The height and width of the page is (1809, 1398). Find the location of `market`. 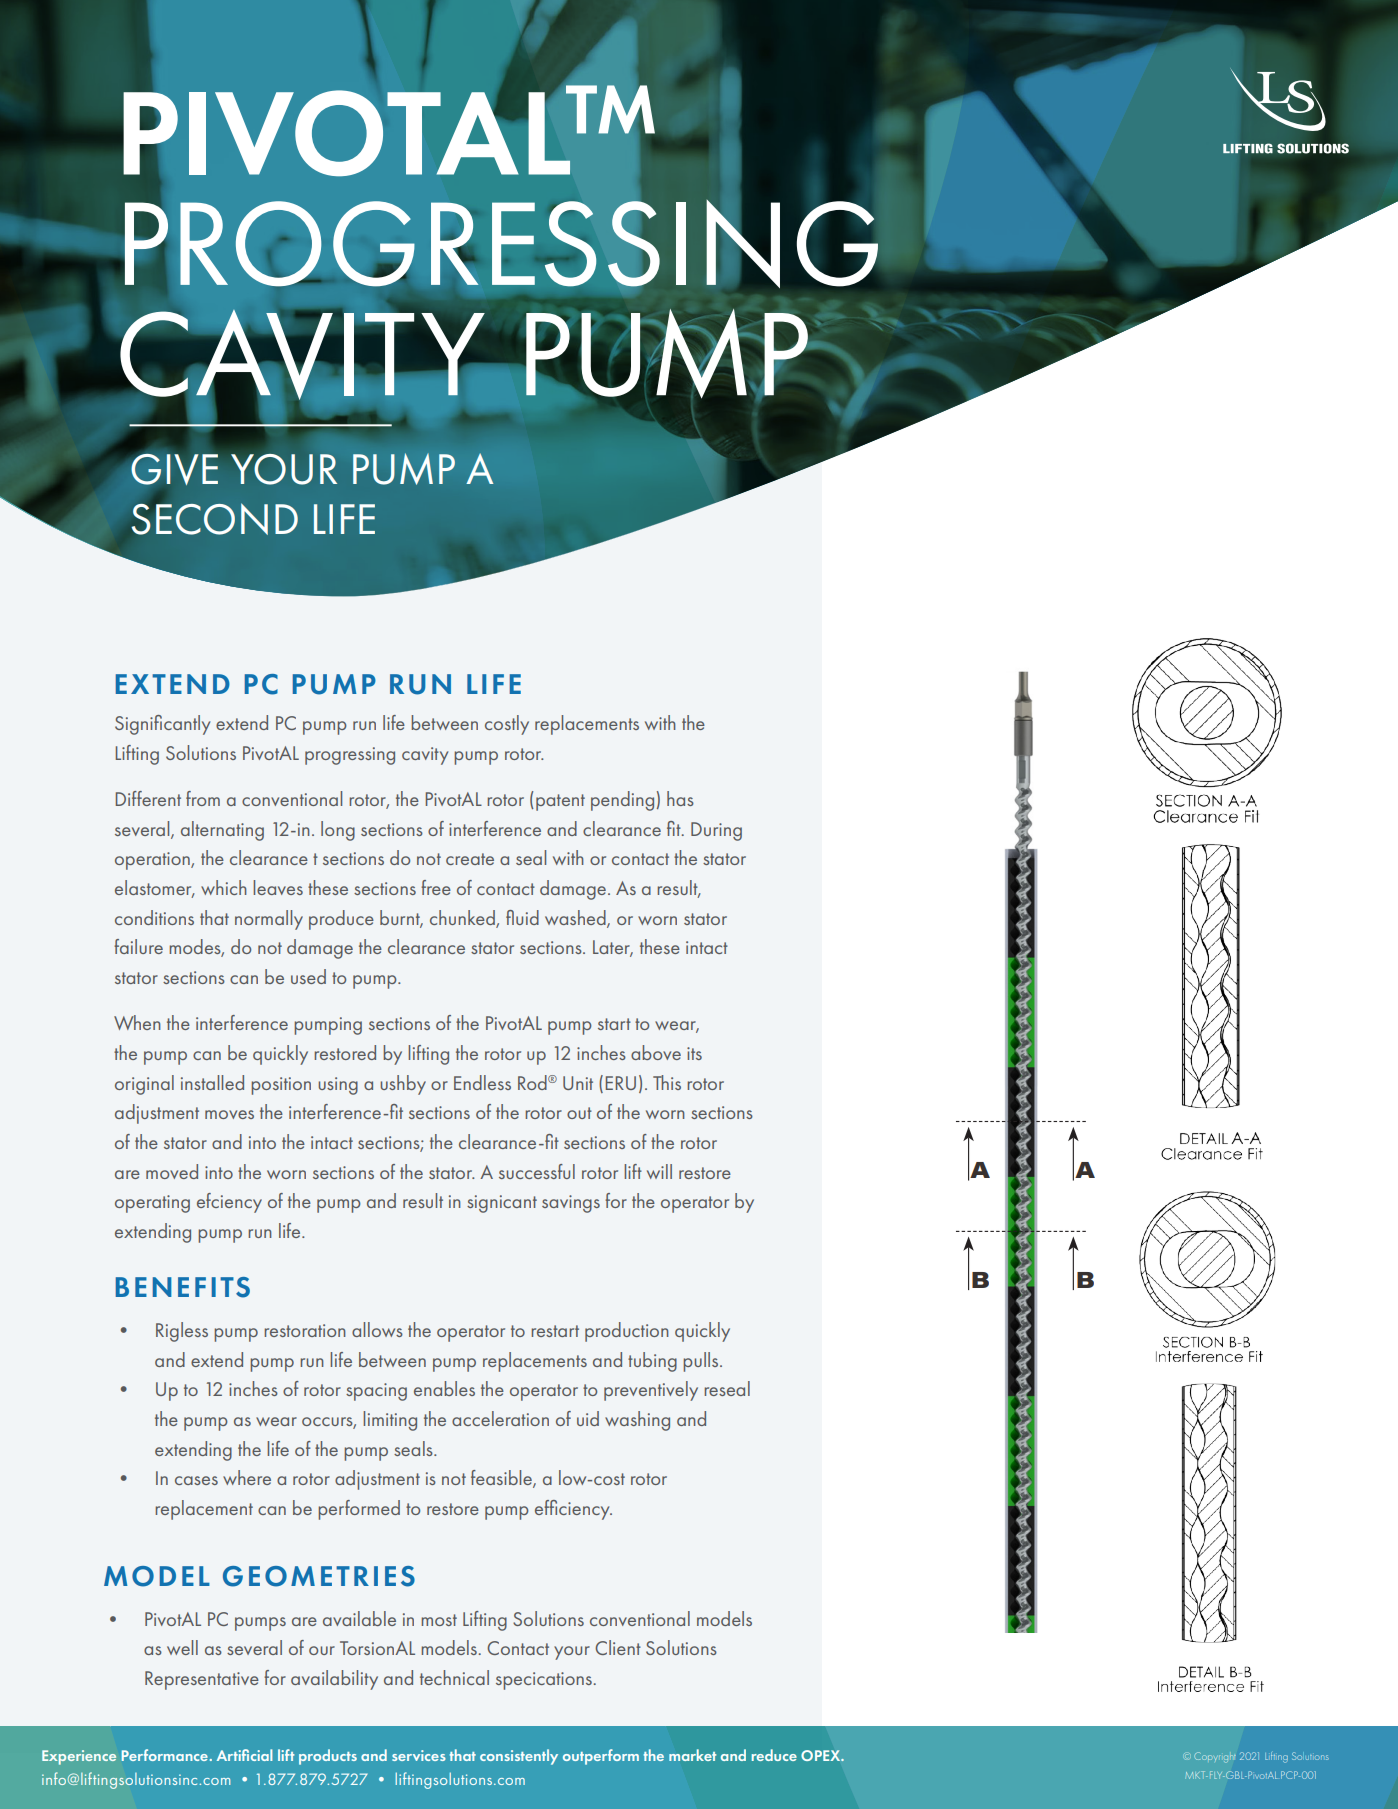

market is located at coordinates (692, 1755).
